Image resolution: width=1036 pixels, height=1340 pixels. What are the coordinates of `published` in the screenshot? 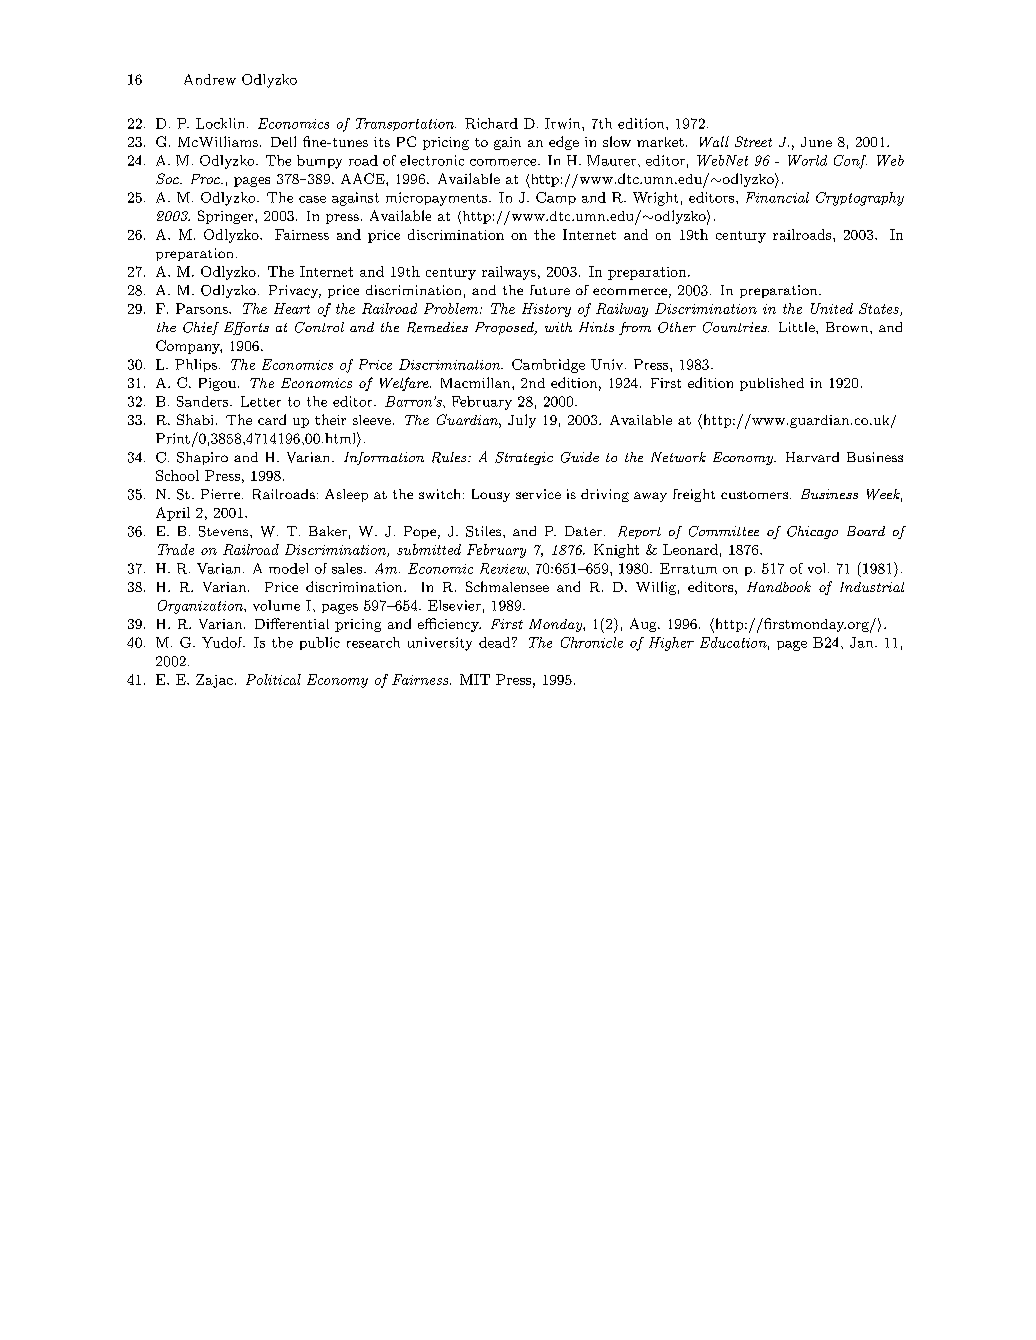 It's located at (772, 384).
